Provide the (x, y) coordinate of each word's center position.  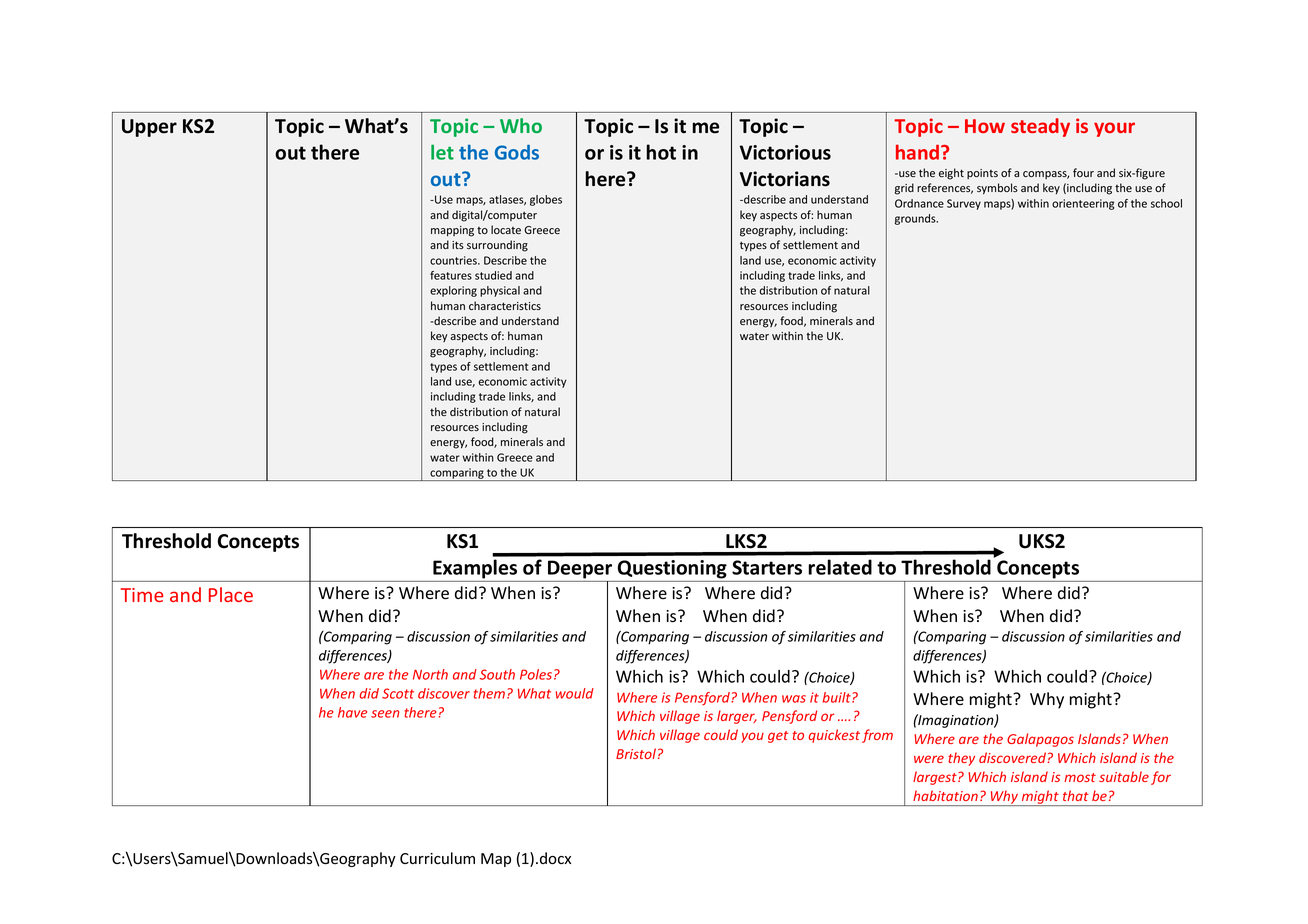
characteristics (505, 305)
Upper (149, 128)
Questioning (672, 569)
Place (231, 594)
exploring (453, 291)
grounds (916, 219)
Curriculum (437, 858)
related (840, 567)
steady (1040, 127)
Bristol (636, 753)
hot (661, 152)
